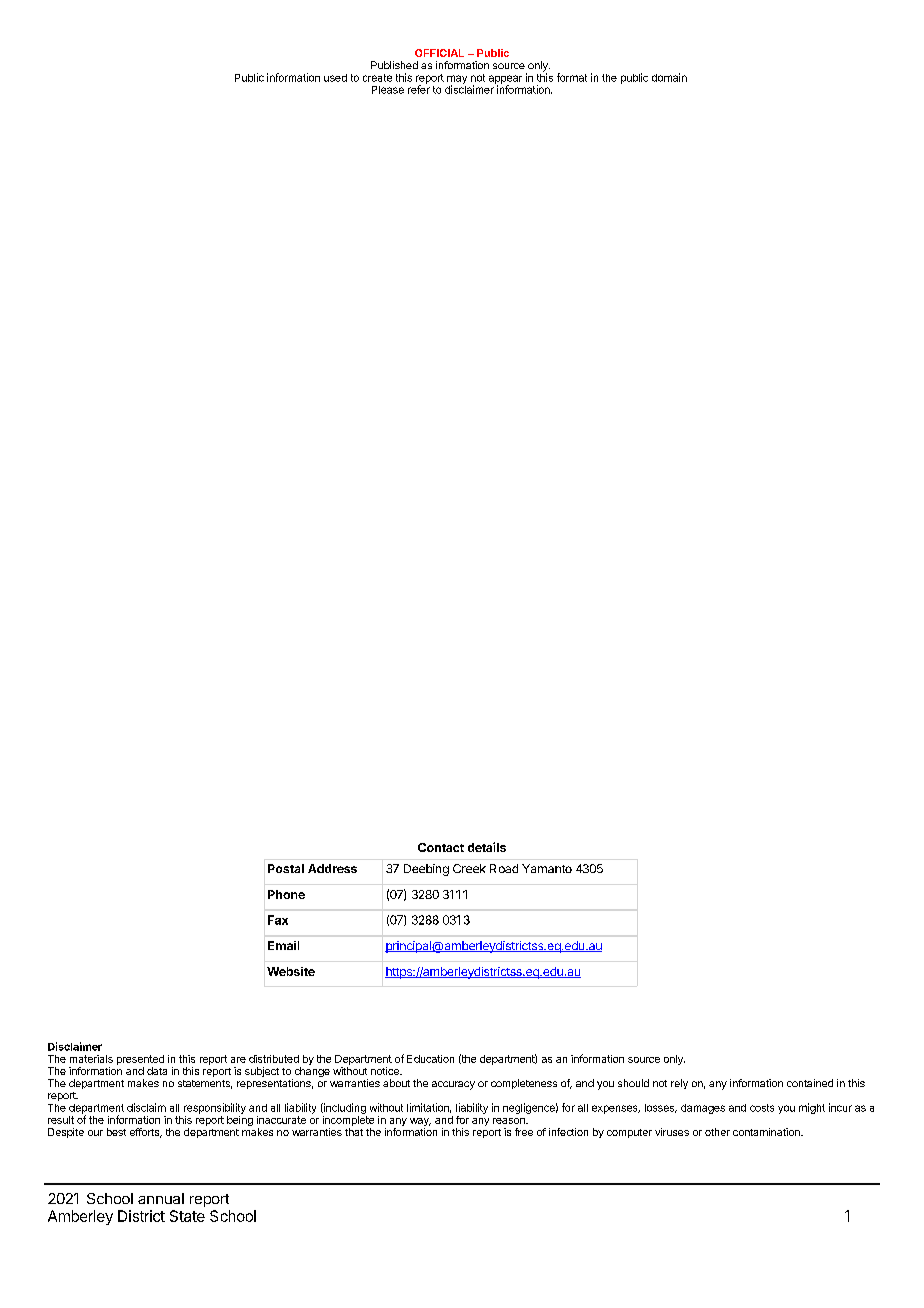 The width and height of the page is (924, 1308). I want to click on Road, so click(504, 868).
